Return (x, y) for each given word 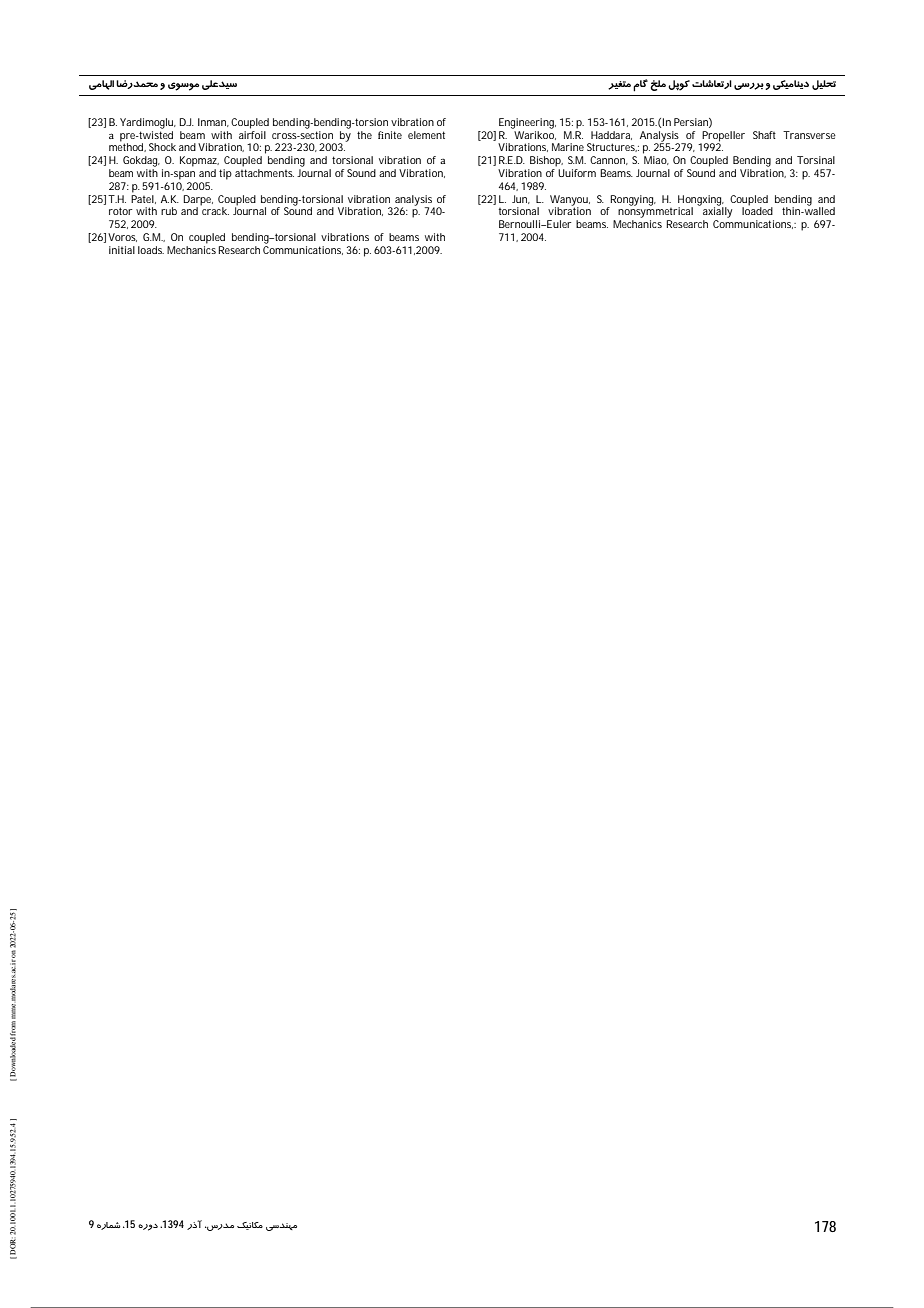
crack (214, 210)
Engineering (527, 123)
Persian (691, 122)
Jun (519, 199)
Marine (568, 147)
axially (717, 211)
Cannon (607, 160)
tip (225, 174)
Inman (212, 122)
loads (151, 250)
